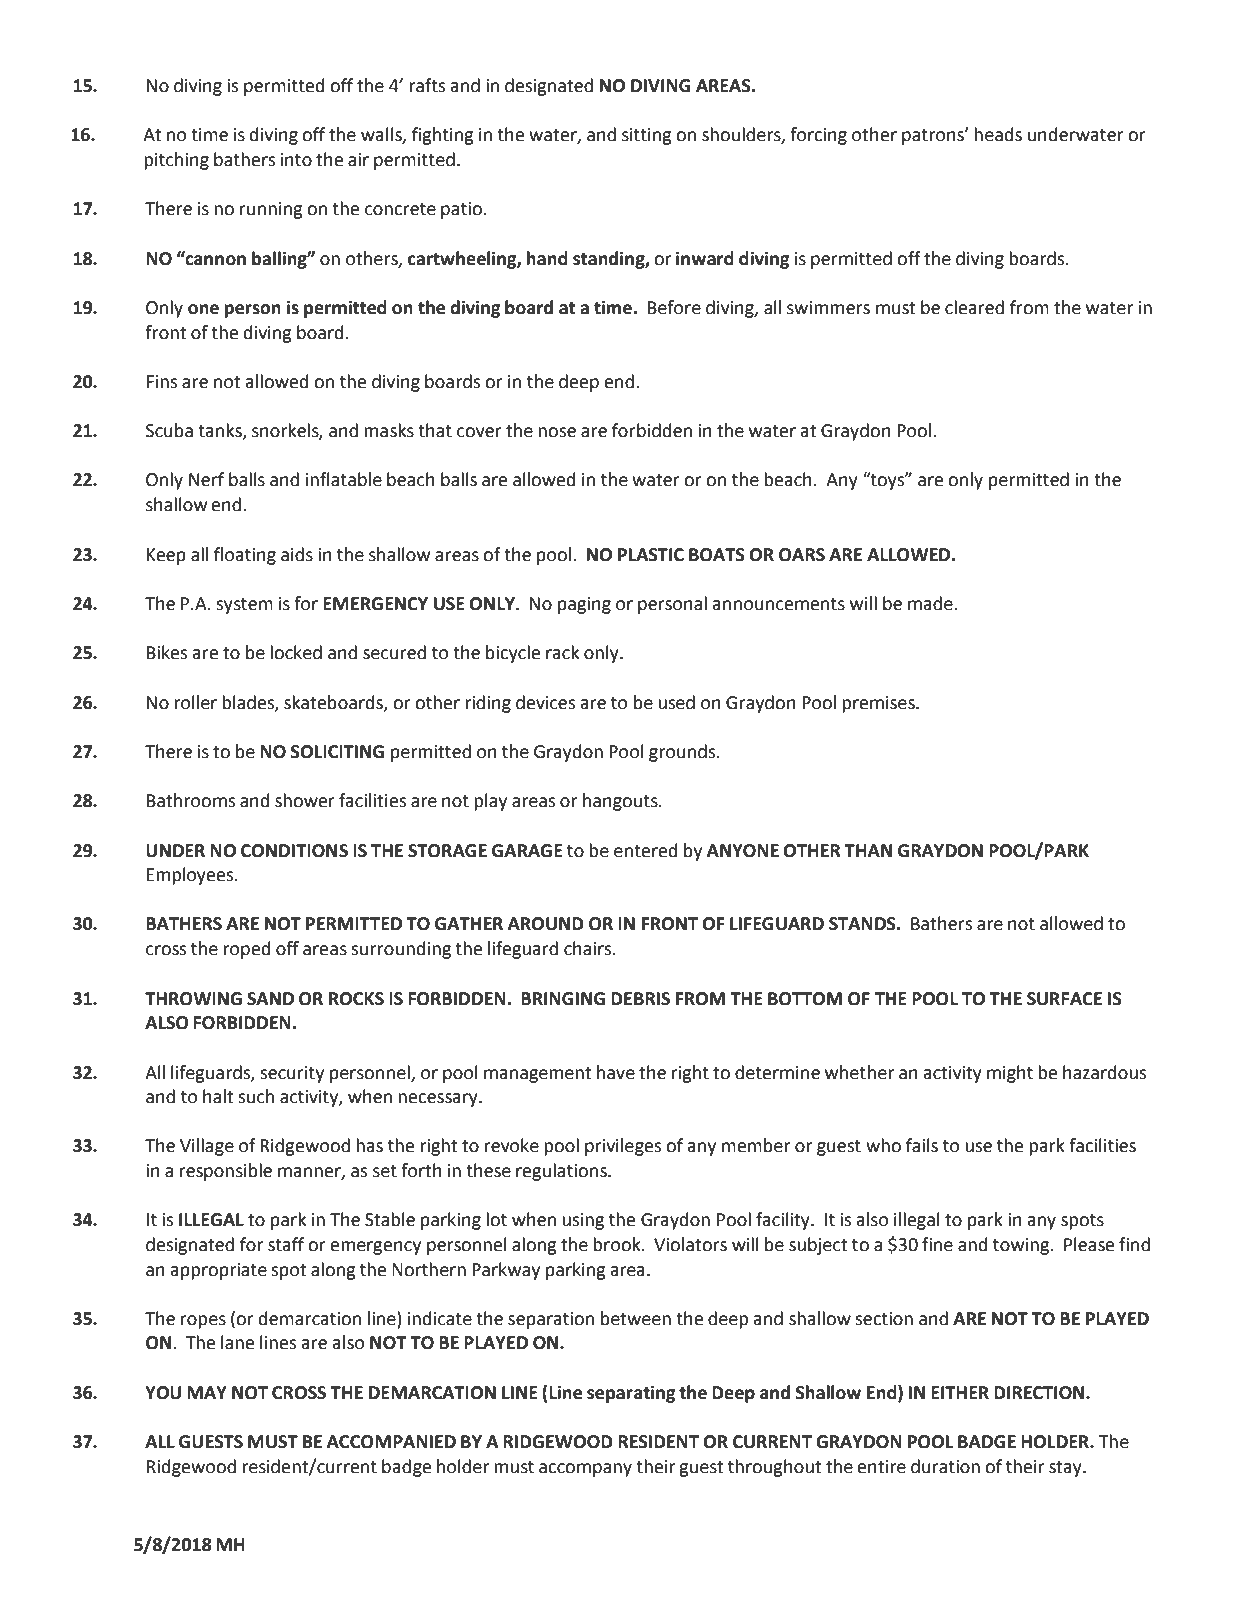 The height and width of the screenshot is (1601, 1237). What do you see at coordinates (931, 603) in the screenshot?
I see `made` at bounding box center [931, 603].
